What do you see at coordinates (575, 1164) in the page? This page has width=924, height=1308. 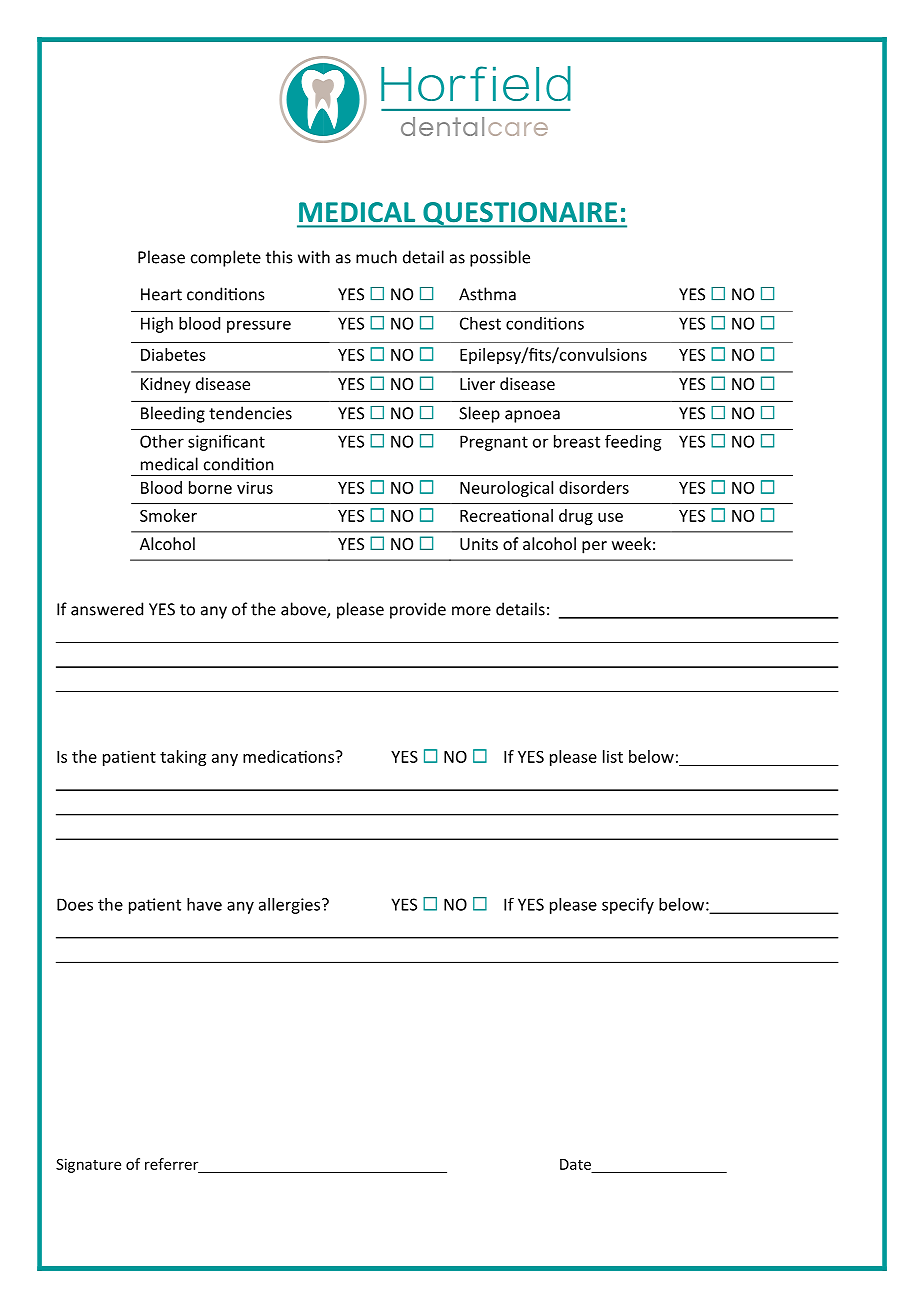 I see `Date` at bounding box center [575, 1164].
